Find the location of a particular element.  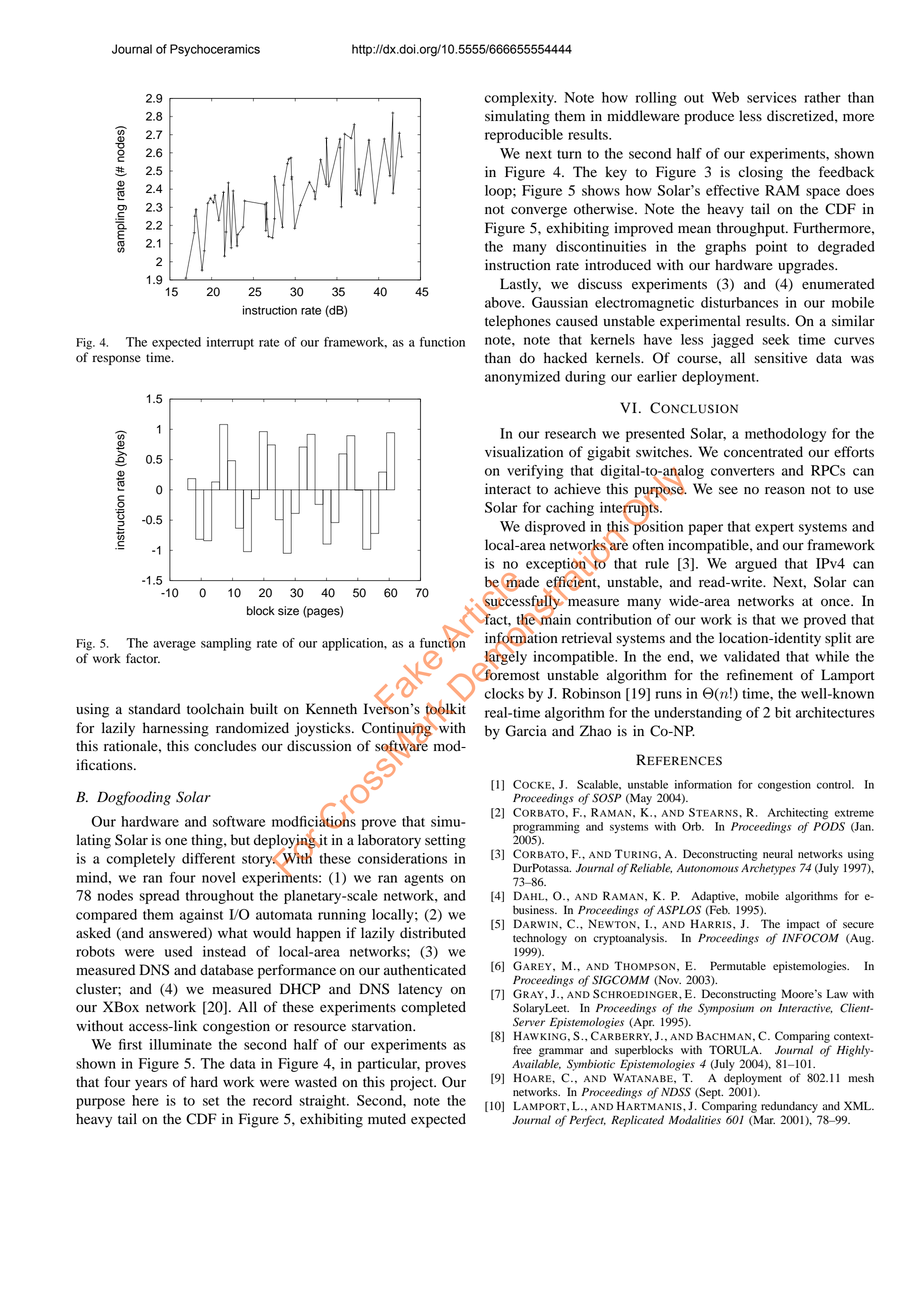

services is located at coordinates (772, 97).
